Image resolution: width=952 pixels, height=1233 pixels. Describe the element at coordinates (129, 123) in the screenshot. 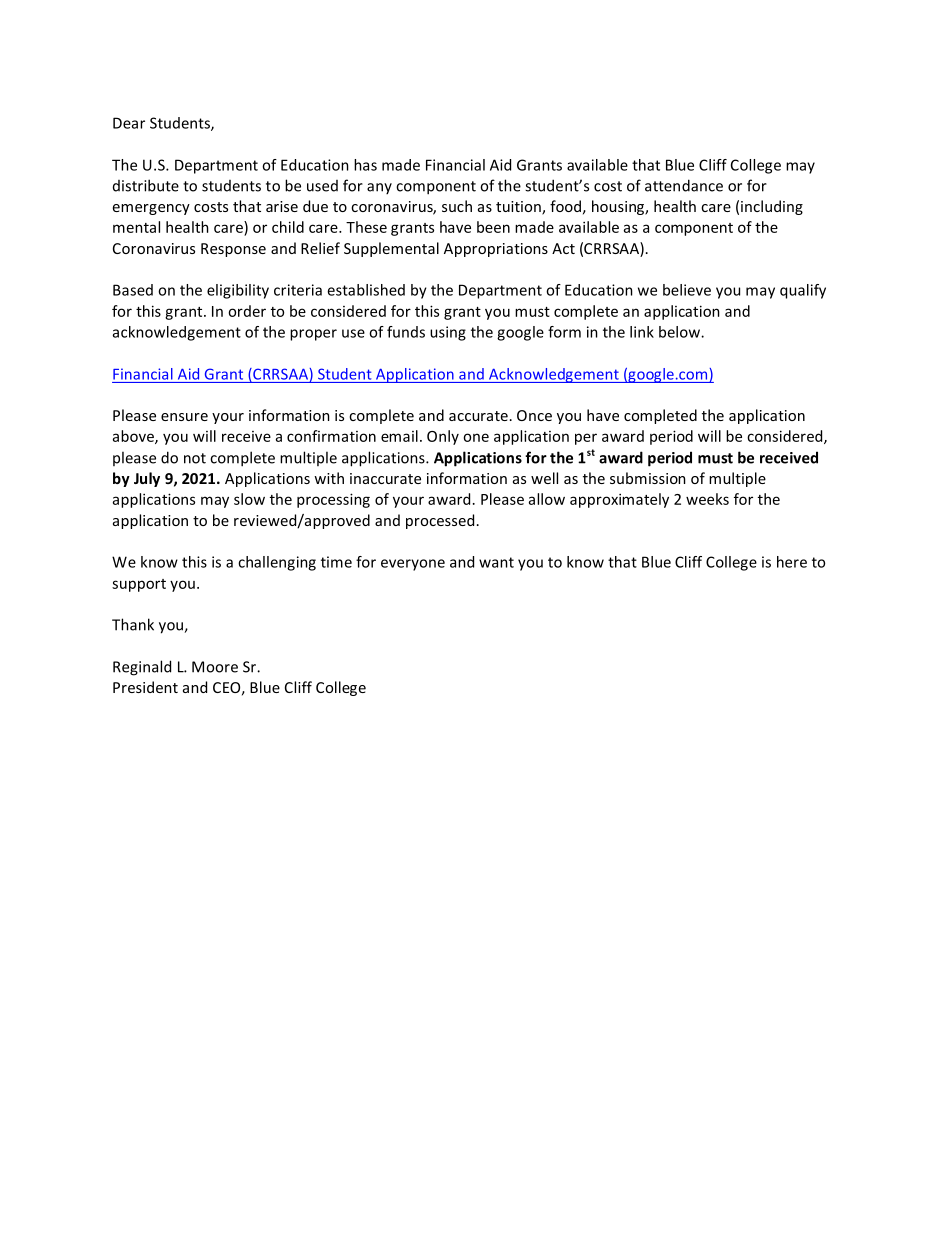

I see `Dear` at that location.
